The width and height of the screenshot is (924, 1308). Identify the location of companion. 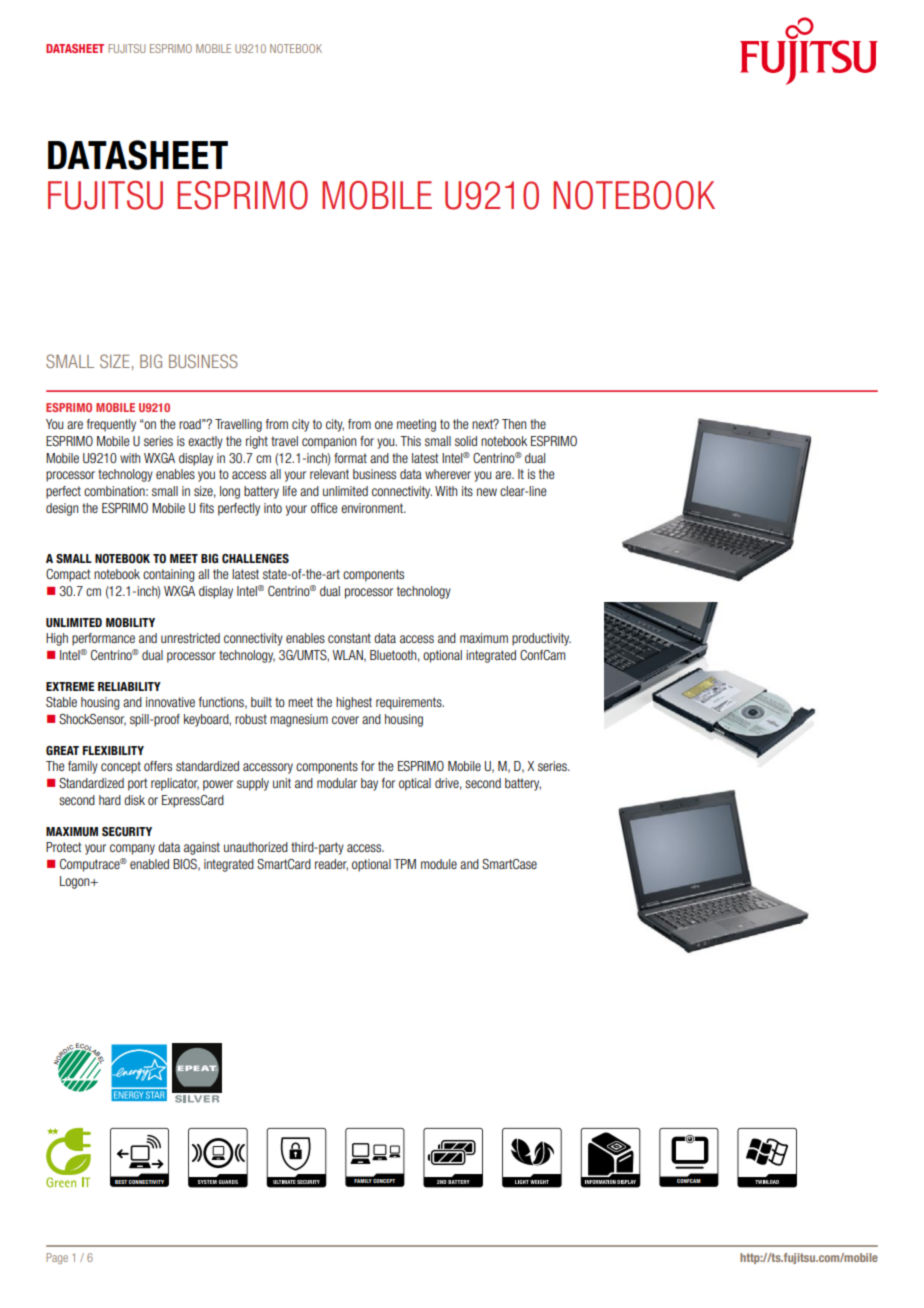
(329, 442).
